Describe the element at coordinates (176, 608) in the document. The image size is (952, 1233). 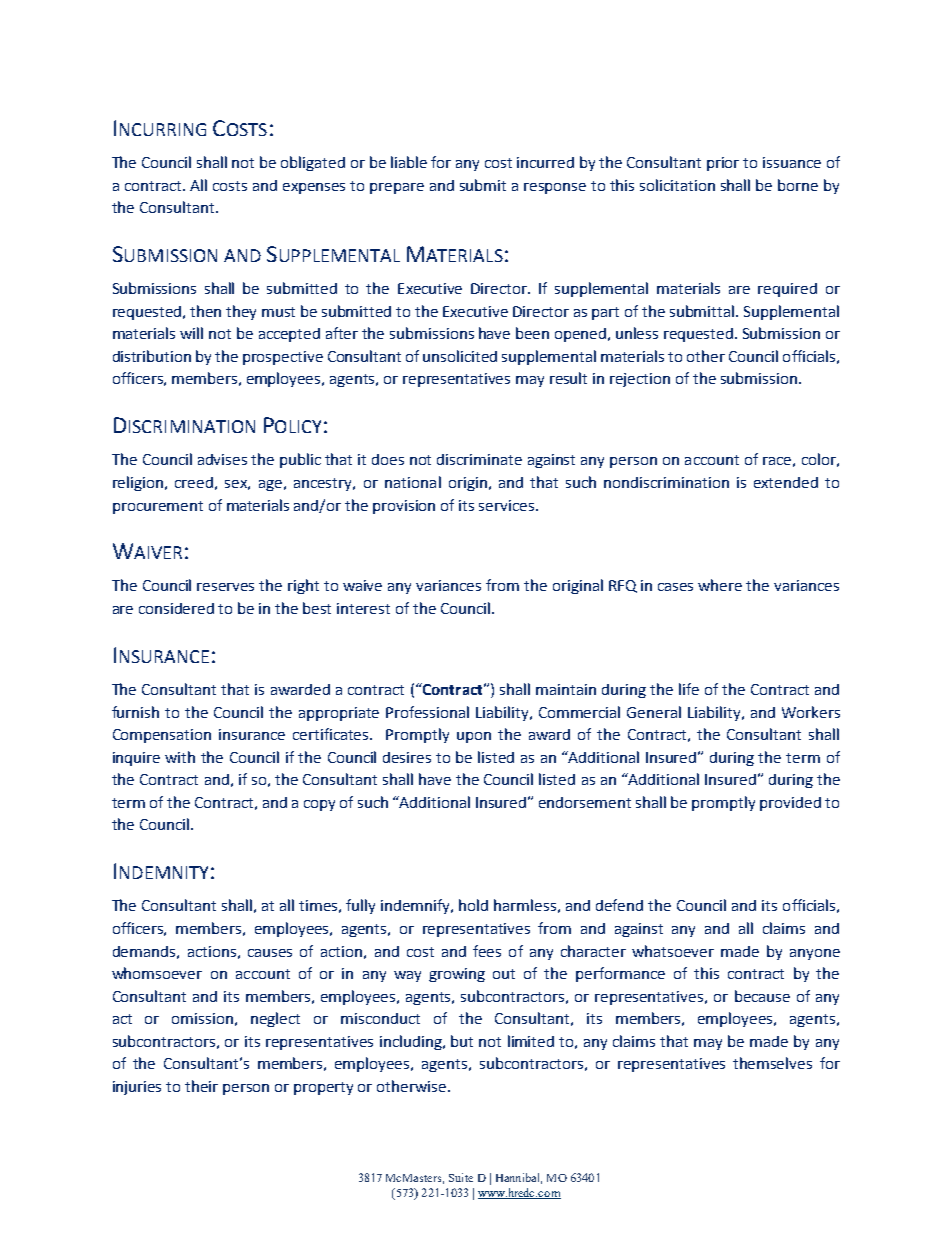
I see `considered` at that location.
